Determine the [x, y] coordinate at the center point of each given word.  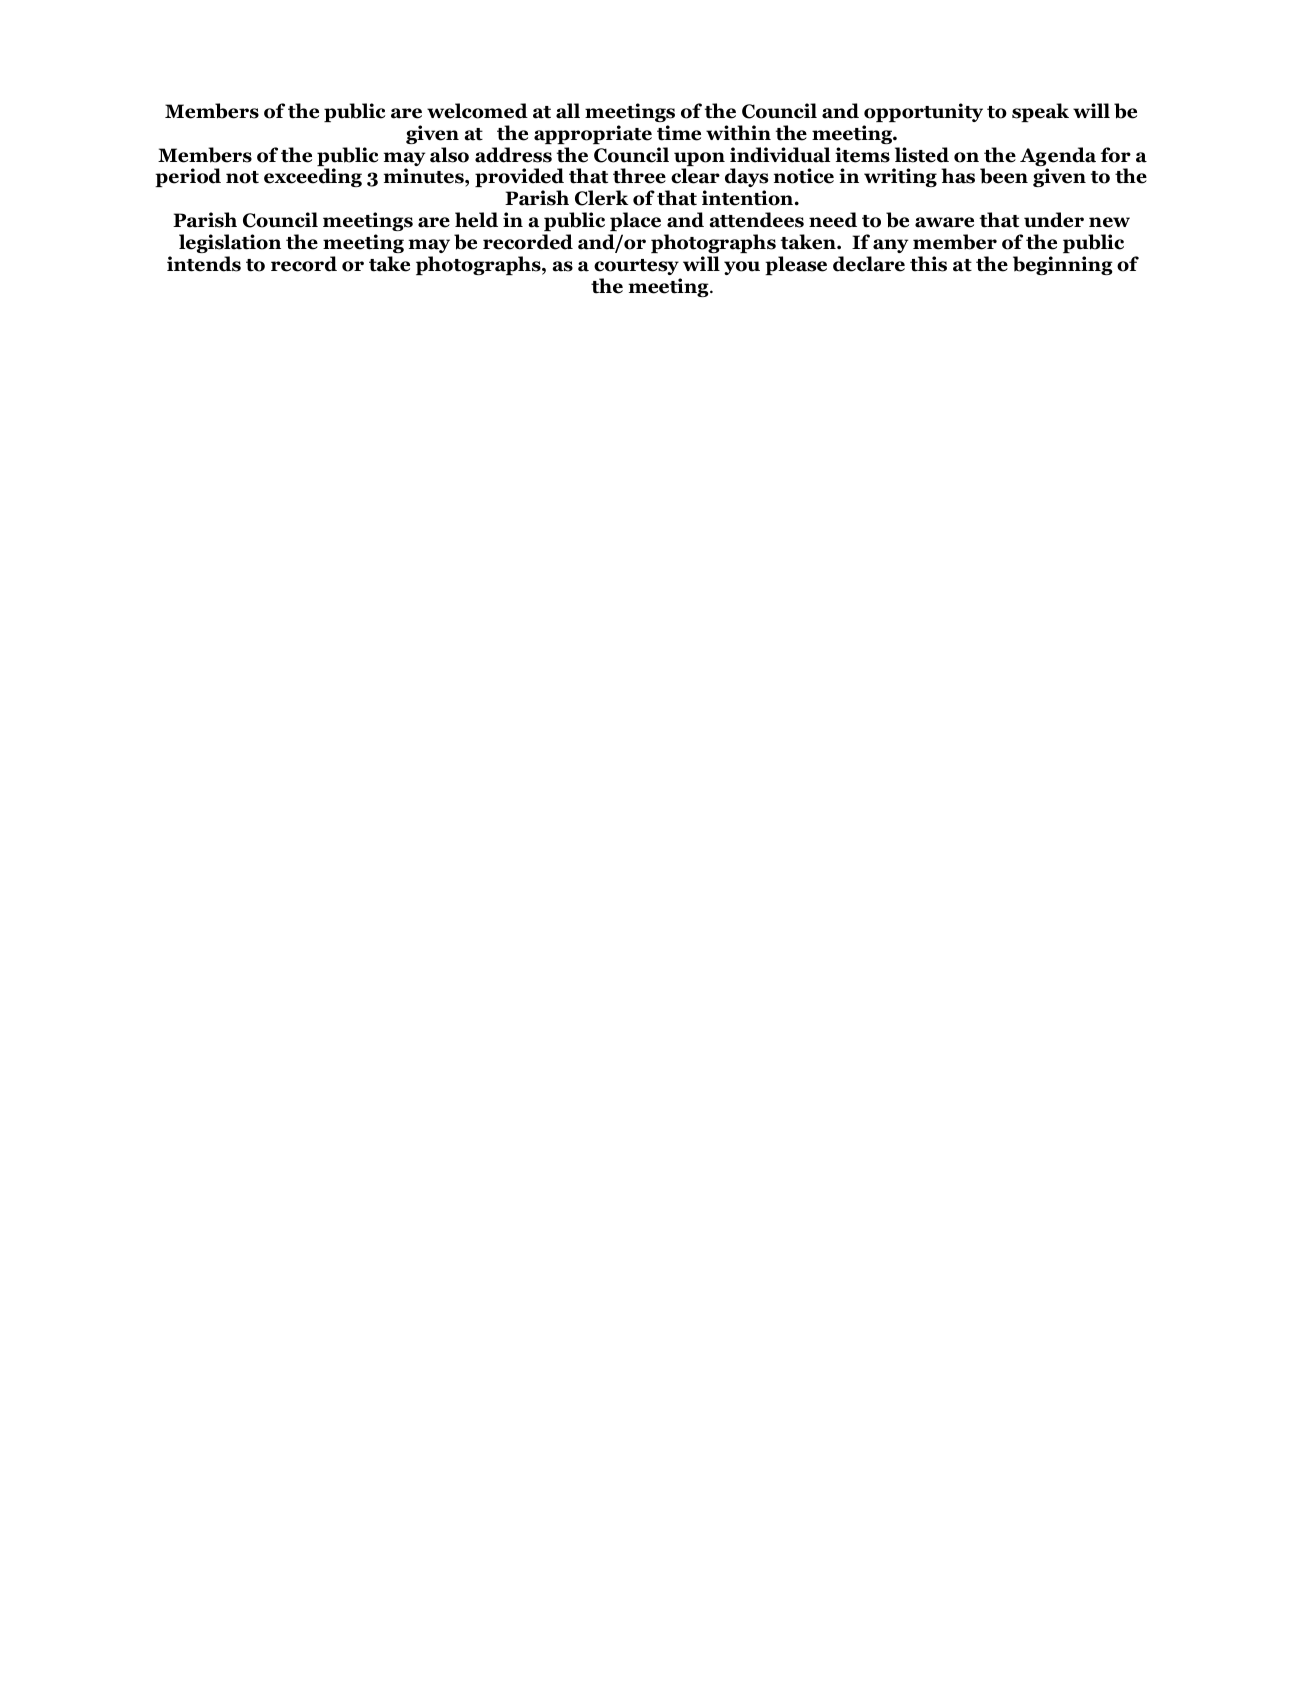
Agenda [1058, 158]
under [1054, 220]
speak [1040, 112]
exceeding [313, 177]
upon [699, 160]
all [568, 111]
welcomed [477, 111]
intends [204, 264]
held [476, 220]
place [635, 221]
